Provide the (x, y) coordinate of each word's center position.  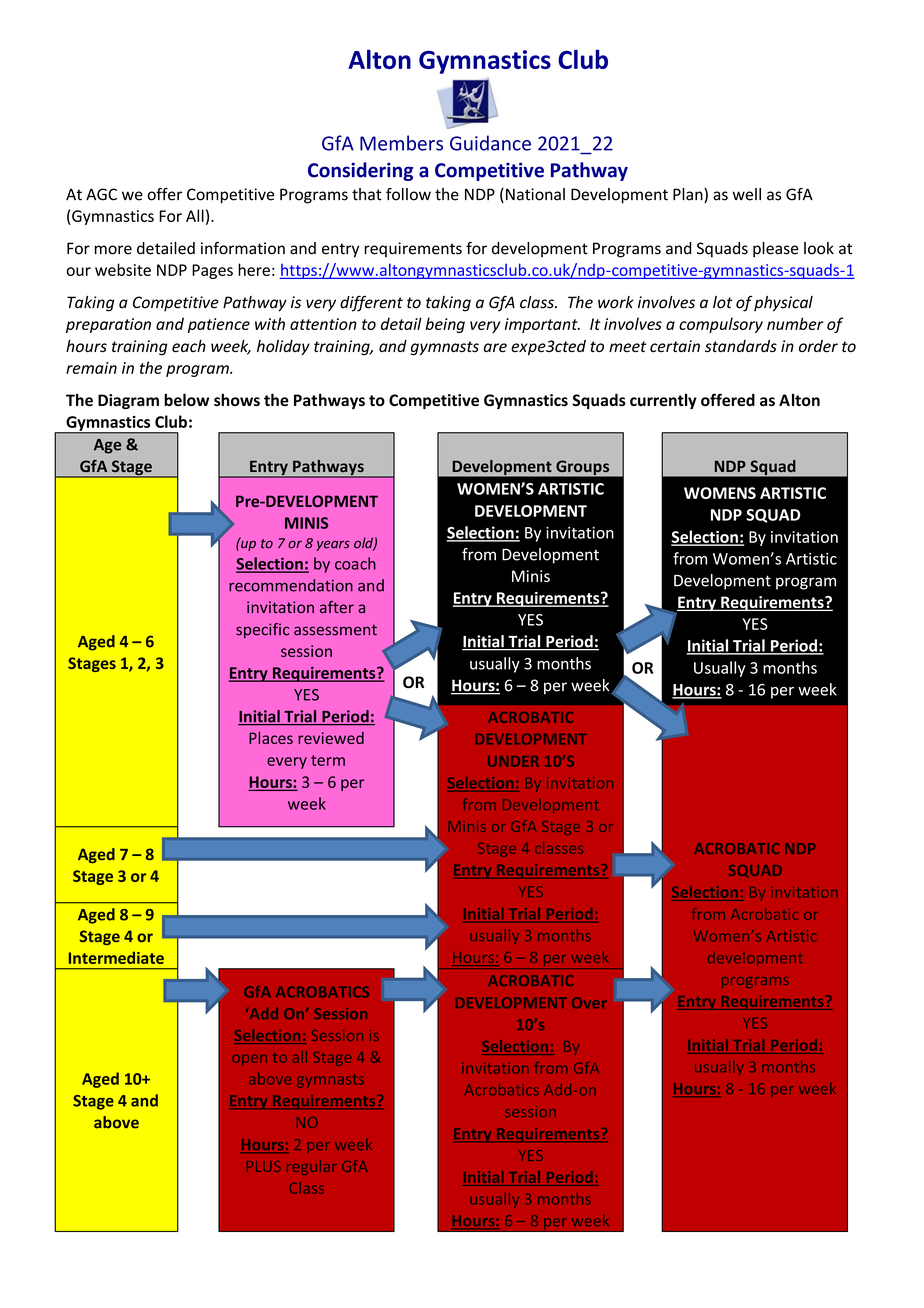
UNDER (513, 761)
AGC (101, 194)
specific (262, 631)
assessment (335, 630)
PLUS (264, 1166)
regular (312, 1167)
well (746, 194)
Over (589, 1002)
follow (408, 194)
